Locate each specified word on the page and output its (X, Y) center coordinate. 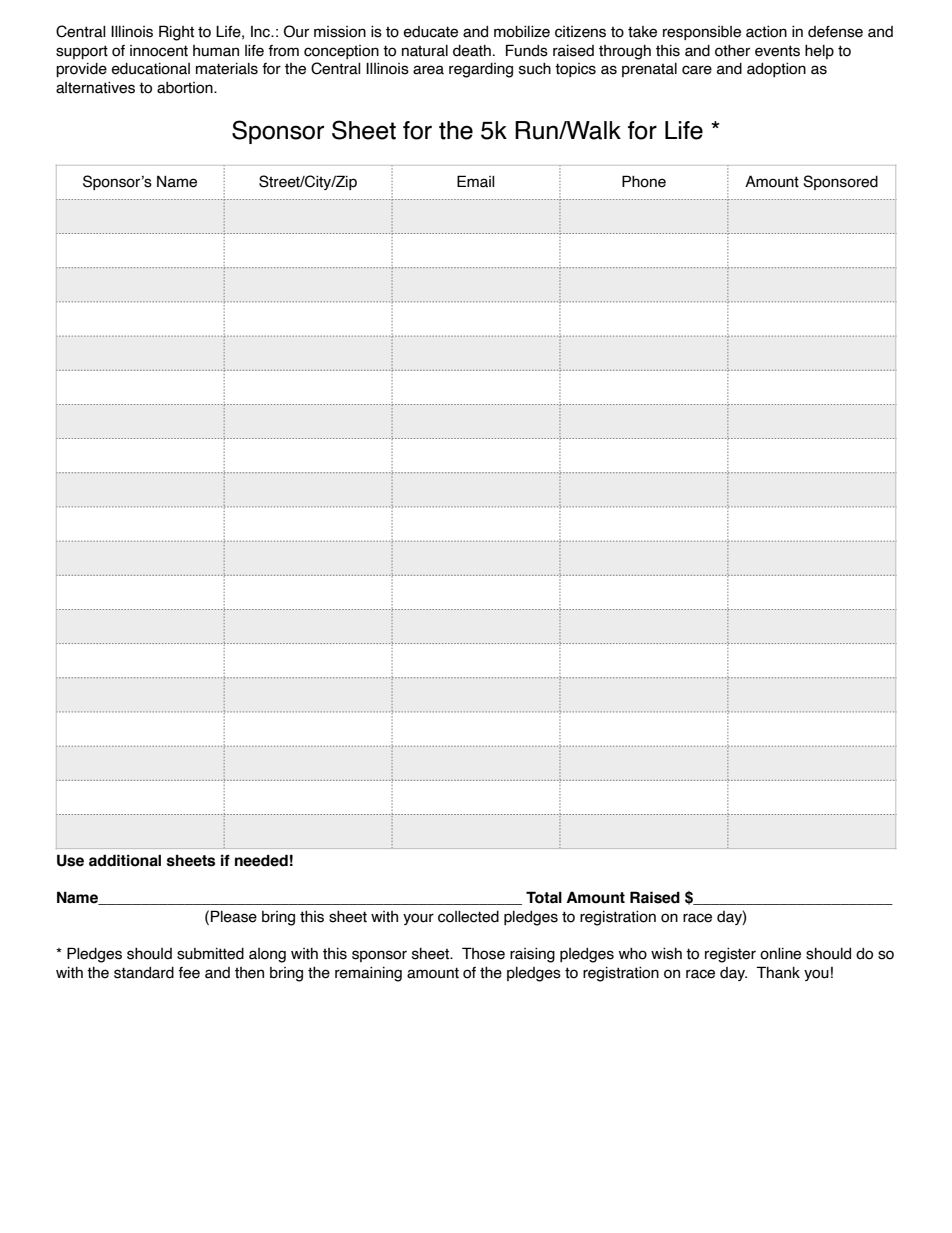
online (780, 954)
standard (144, 973)
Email (476, 181)
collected (468, 917)
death (472, 51)
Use (70, 860)
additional (125, 860)
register (730, 955)
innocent (159, 51)
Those (483, 953)
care (697, 70)
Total (544, 897)
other (732, 51)
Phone (644, 181)
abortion (186, 88)
